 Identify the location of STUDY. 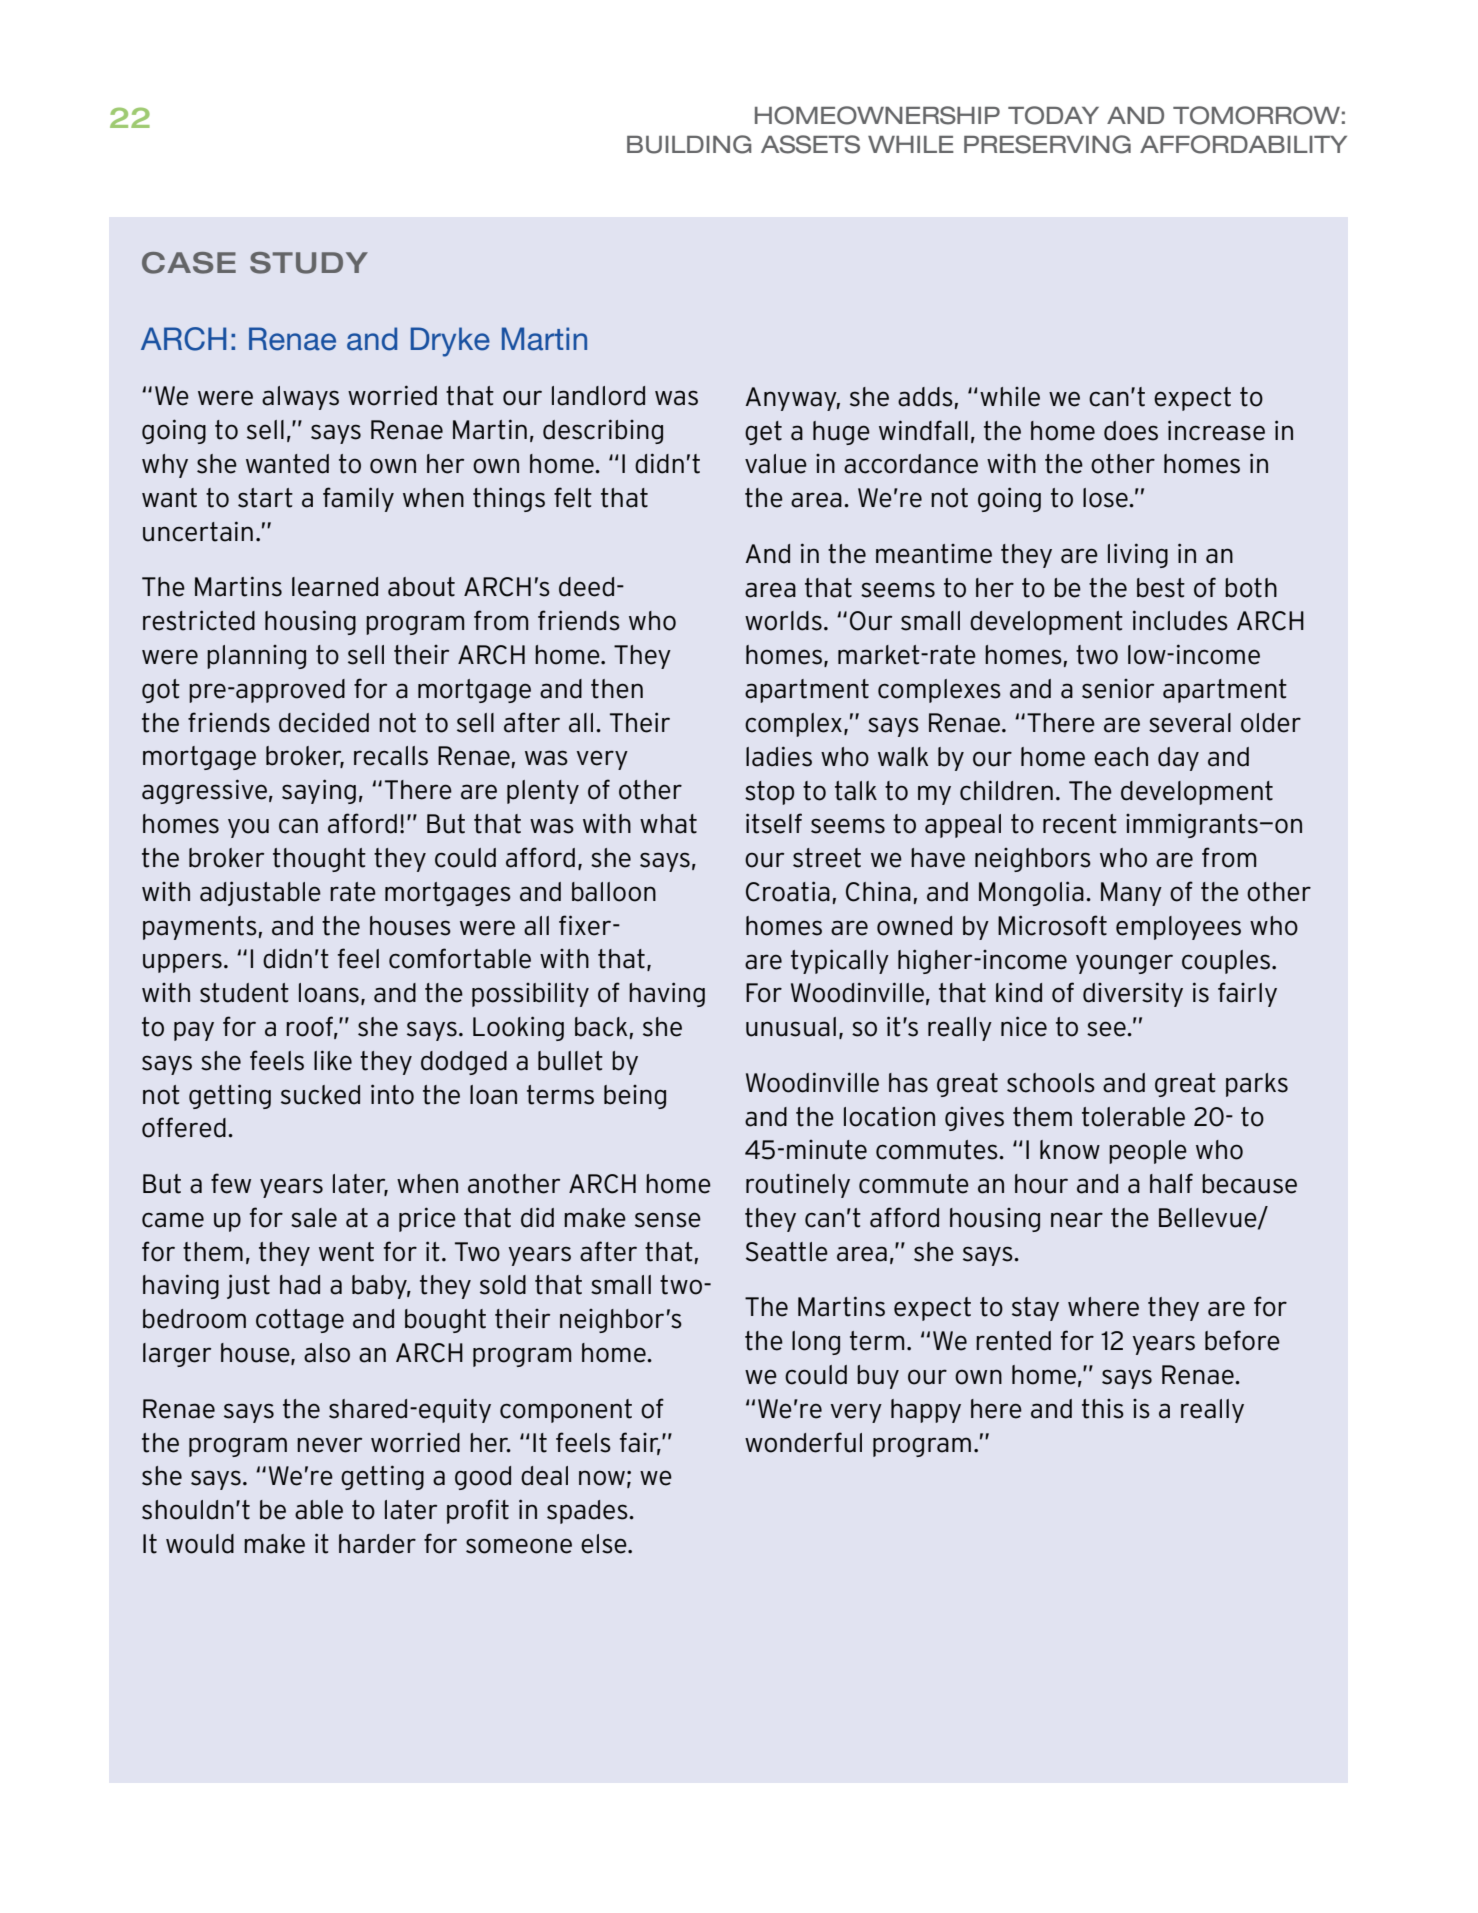
(309, 263).
